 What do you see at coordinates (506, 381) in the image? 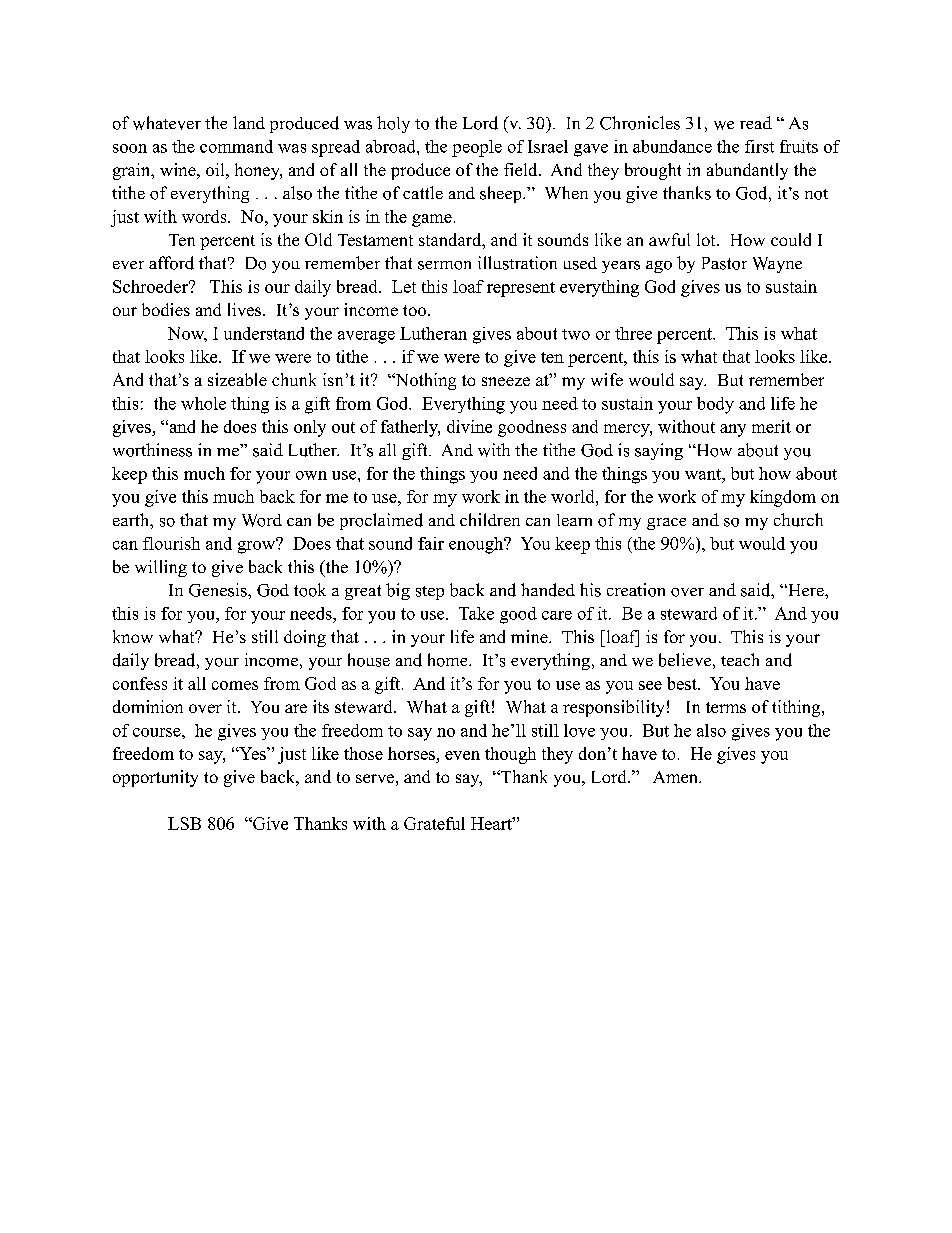
I see `sneeze` at bounding box center [506, 381].
